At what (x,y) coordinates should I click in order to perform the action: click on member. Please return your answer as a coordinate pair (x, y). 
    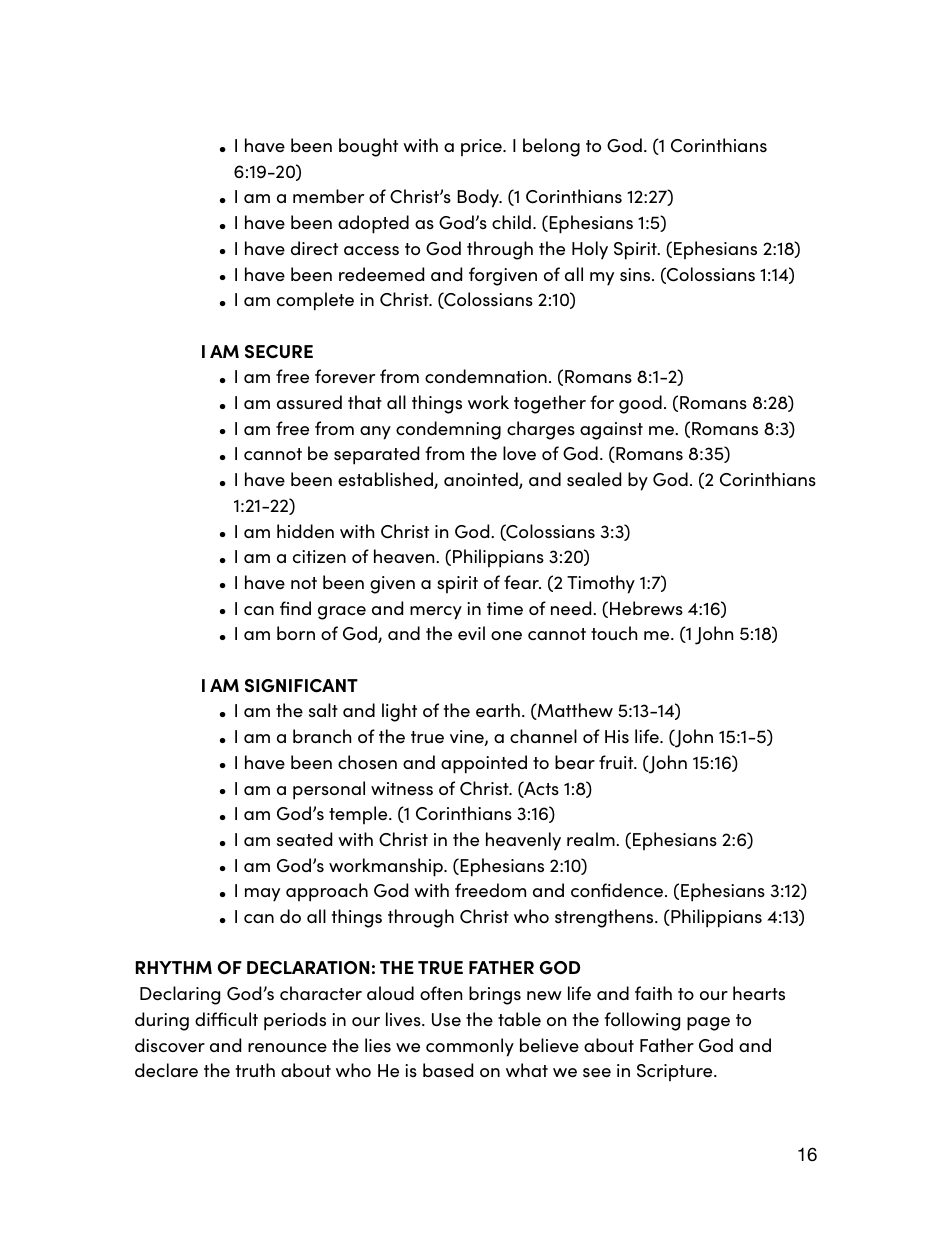
    Looking at the image, I should click on (328, 196).
